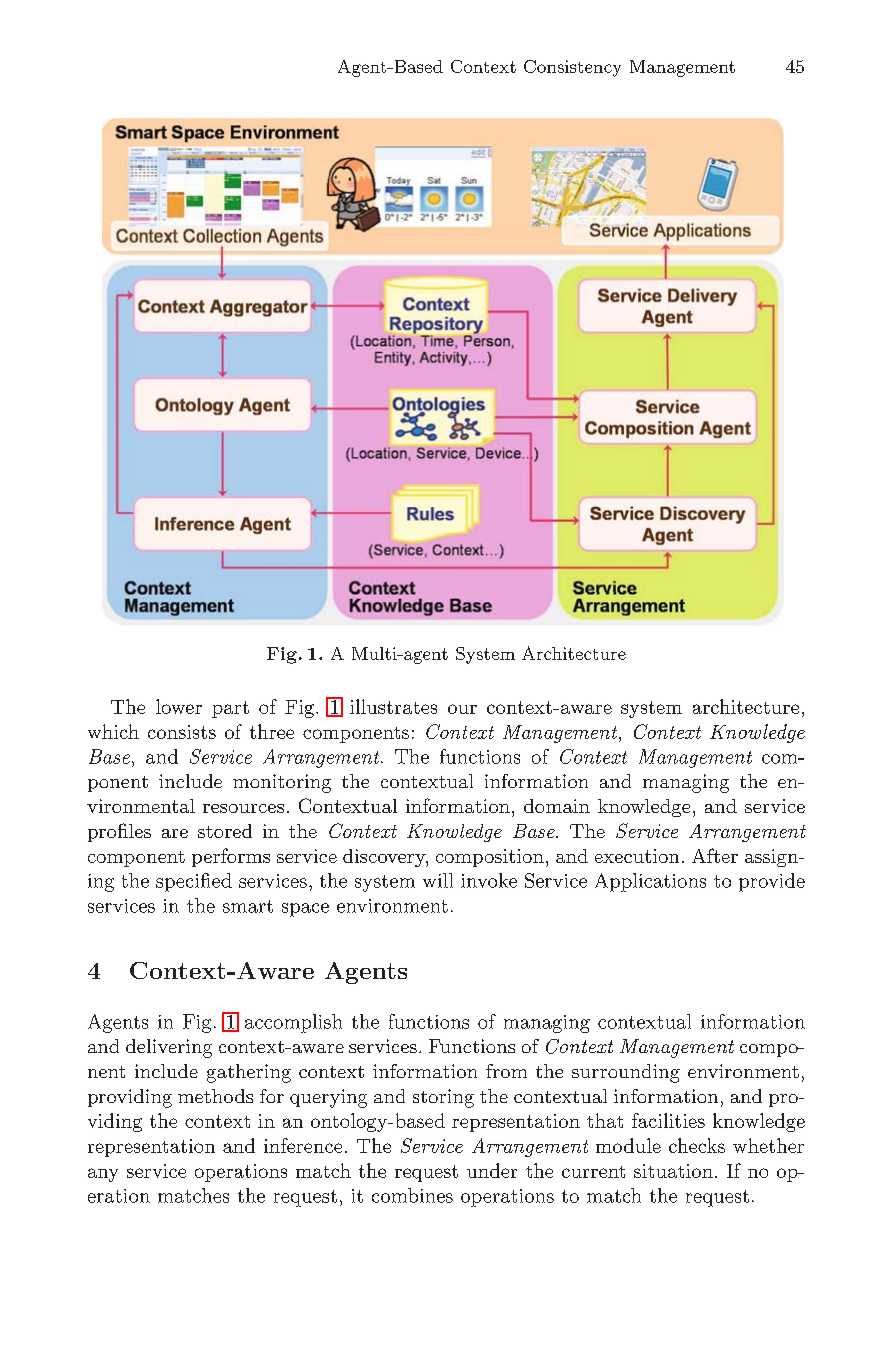 This screenshot has height=1372, width=893. I want to click on Applications, so click(650, 882).
